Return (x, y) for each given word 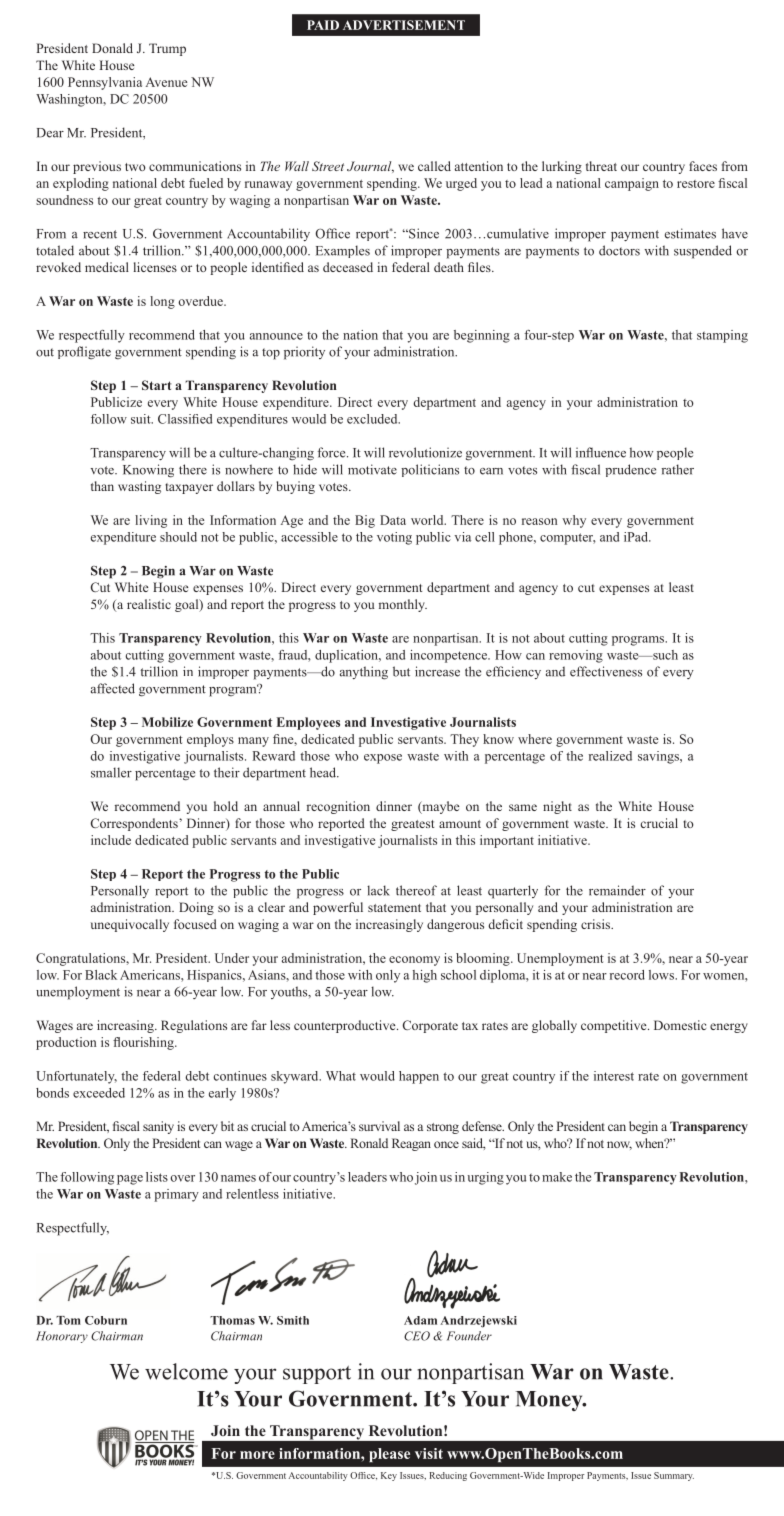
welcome (186, 1371)
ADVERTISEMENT (404, 25)
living (151, 521)
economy (414, 961)
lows (662, 975)
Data (393, 520)
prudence (630, 470)
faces (703, 166)
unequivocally (130, 925)
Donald (112, 48)
